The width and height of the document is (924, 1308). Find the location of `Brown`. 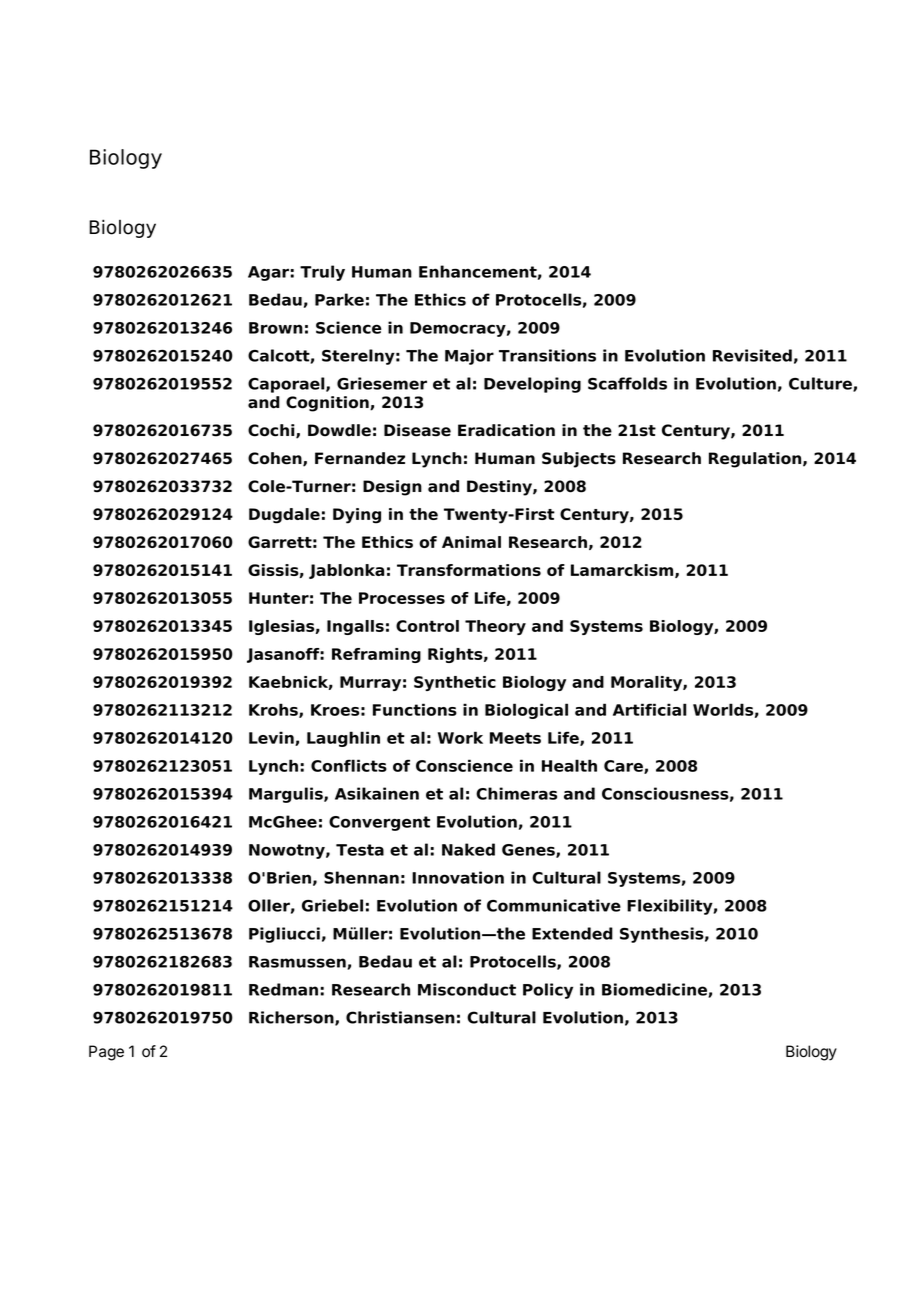

Brown is located at coordinates (276, 328).
